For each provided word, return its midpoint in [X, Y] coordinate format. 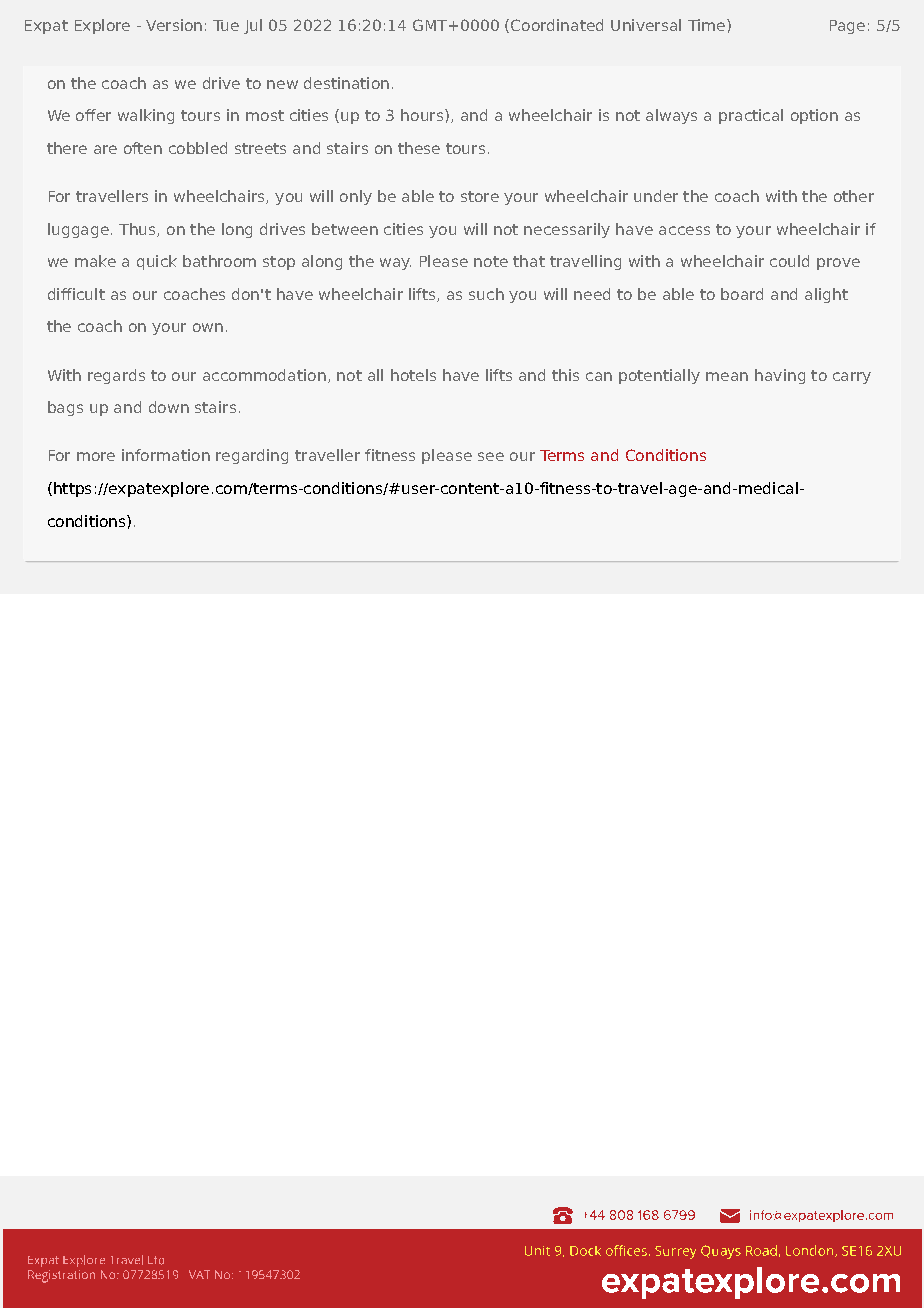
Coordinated [557, 25]
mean [727, 376]
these [419, 148]
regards [116, 376]
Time [706, 25]
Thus [138, 230]
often [143, 148]
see [491, 456]
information [166, 455]
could [789, 261]
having [780, 376]
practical [751, 116]
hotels [413, 375]
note [491, 261]
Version [174, 25]
